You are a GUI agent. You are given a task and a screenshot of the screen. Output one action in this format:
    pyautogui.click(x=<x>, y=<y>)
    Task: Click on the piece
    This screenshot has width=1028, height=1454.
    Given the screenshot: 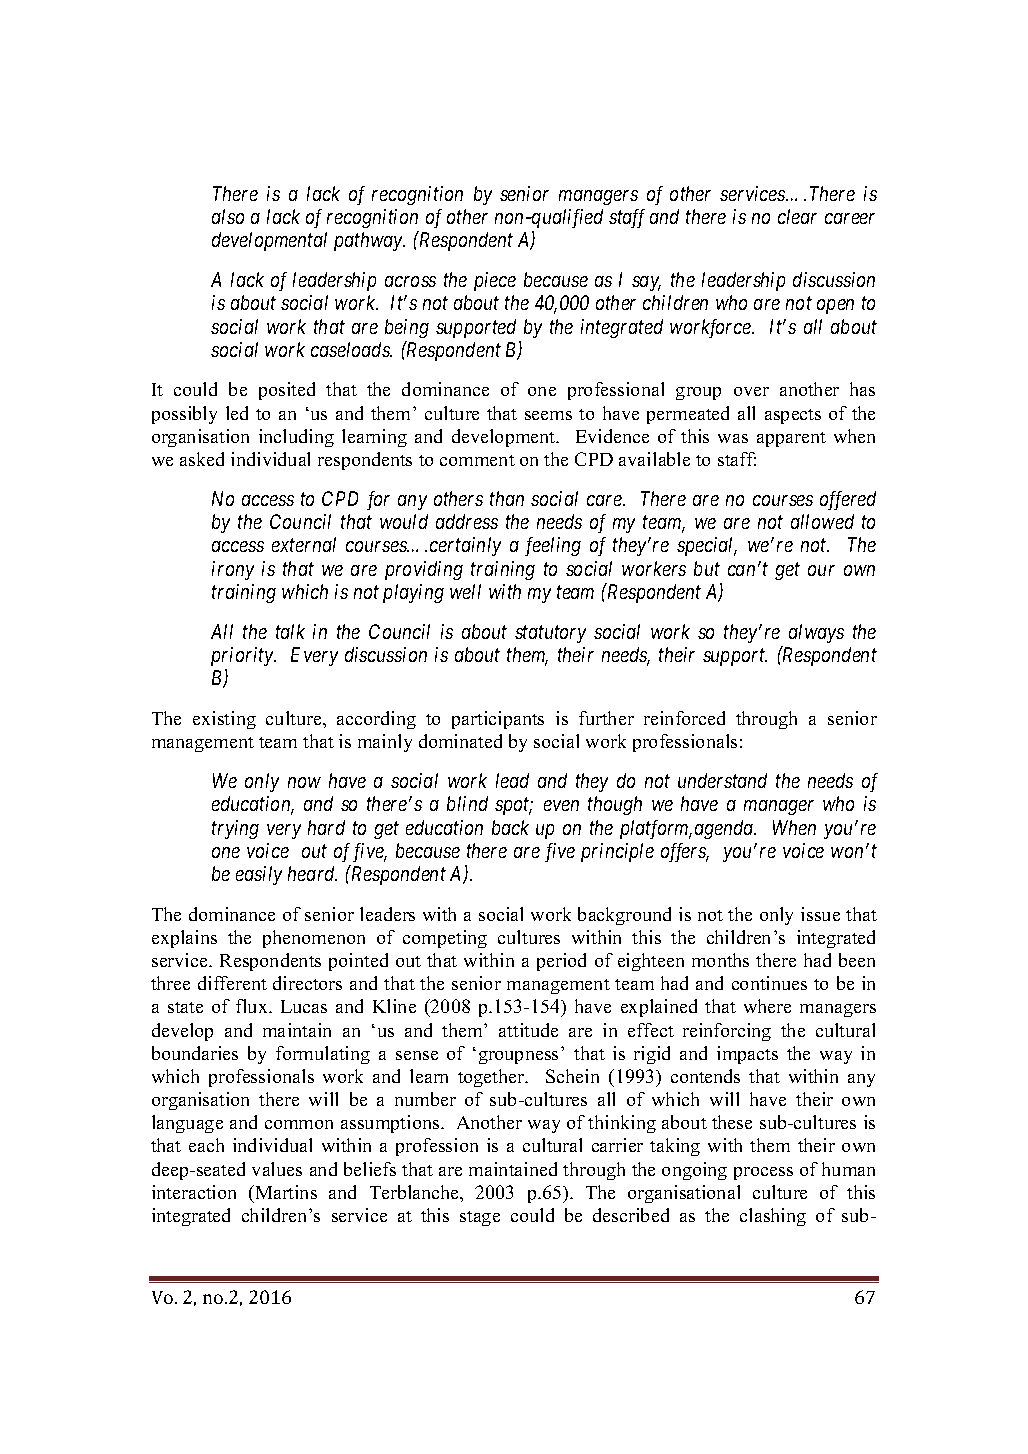 What is the action you would take?
    pyautogui.click(x=495, y=281)
